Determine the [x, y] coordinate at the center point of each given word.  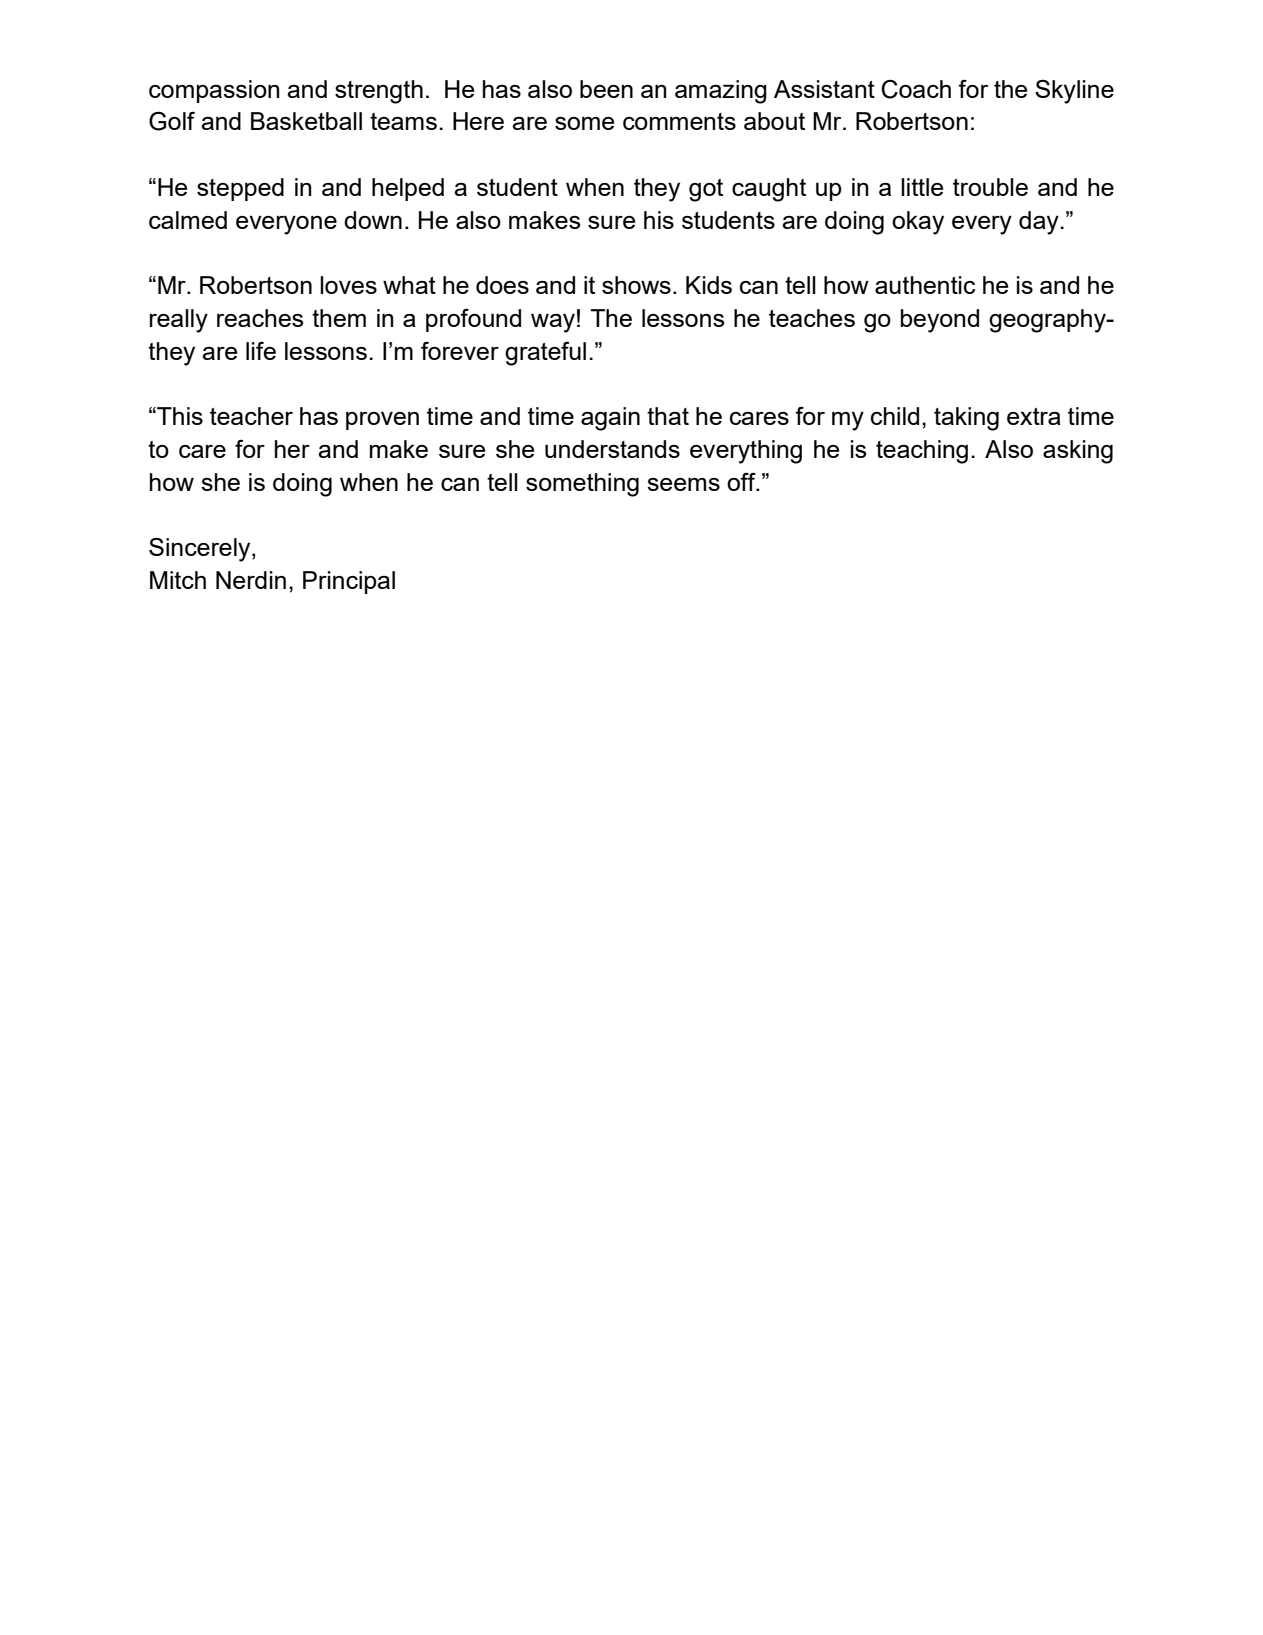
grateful [545, 354]
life [261, 351]
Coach [916, 89]
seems [683, 484]
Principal [349, 582]
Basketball [306, 121]
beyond [940, 321]
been [606, 89]
